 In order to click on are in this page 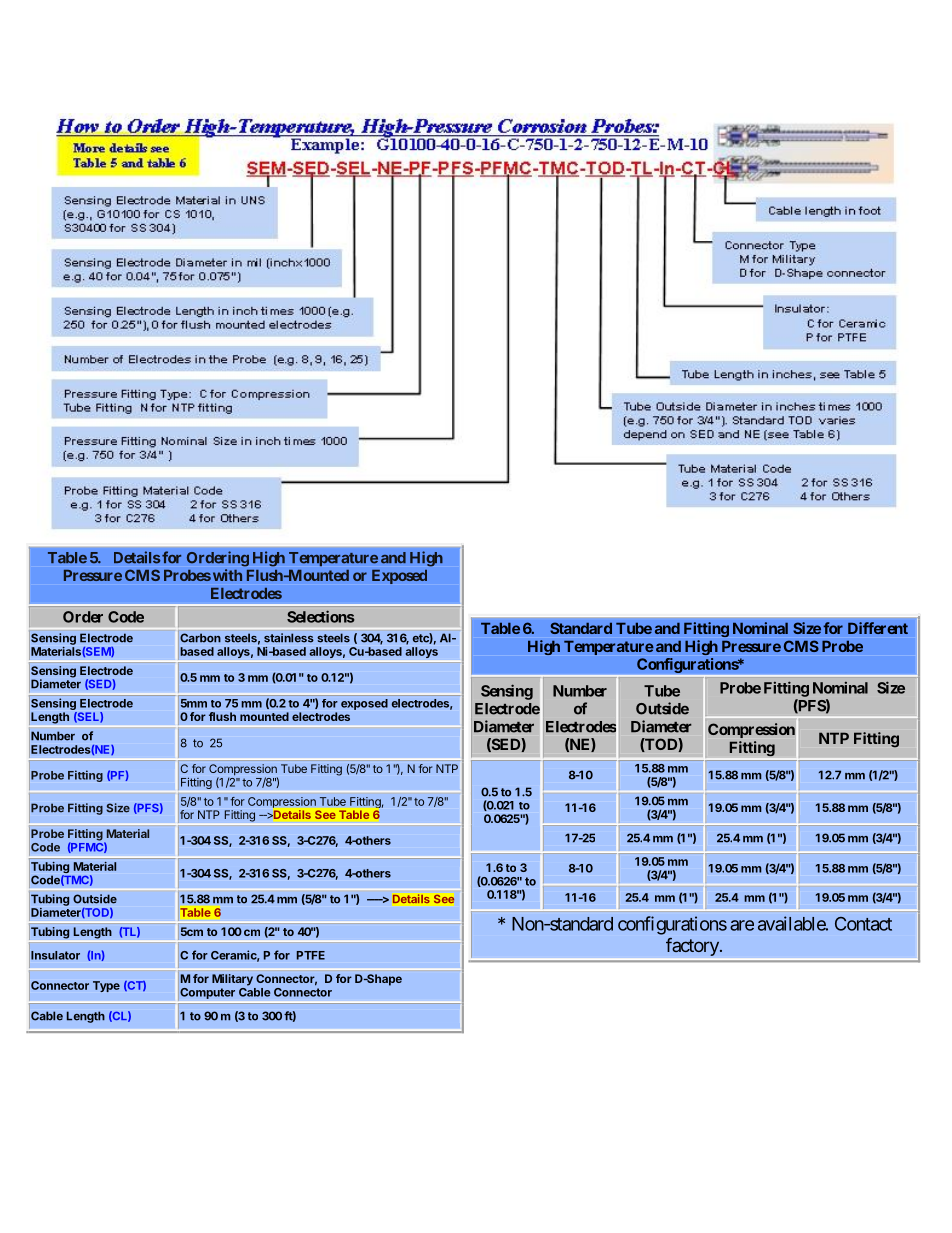, I will do `click(742, 925)`.
